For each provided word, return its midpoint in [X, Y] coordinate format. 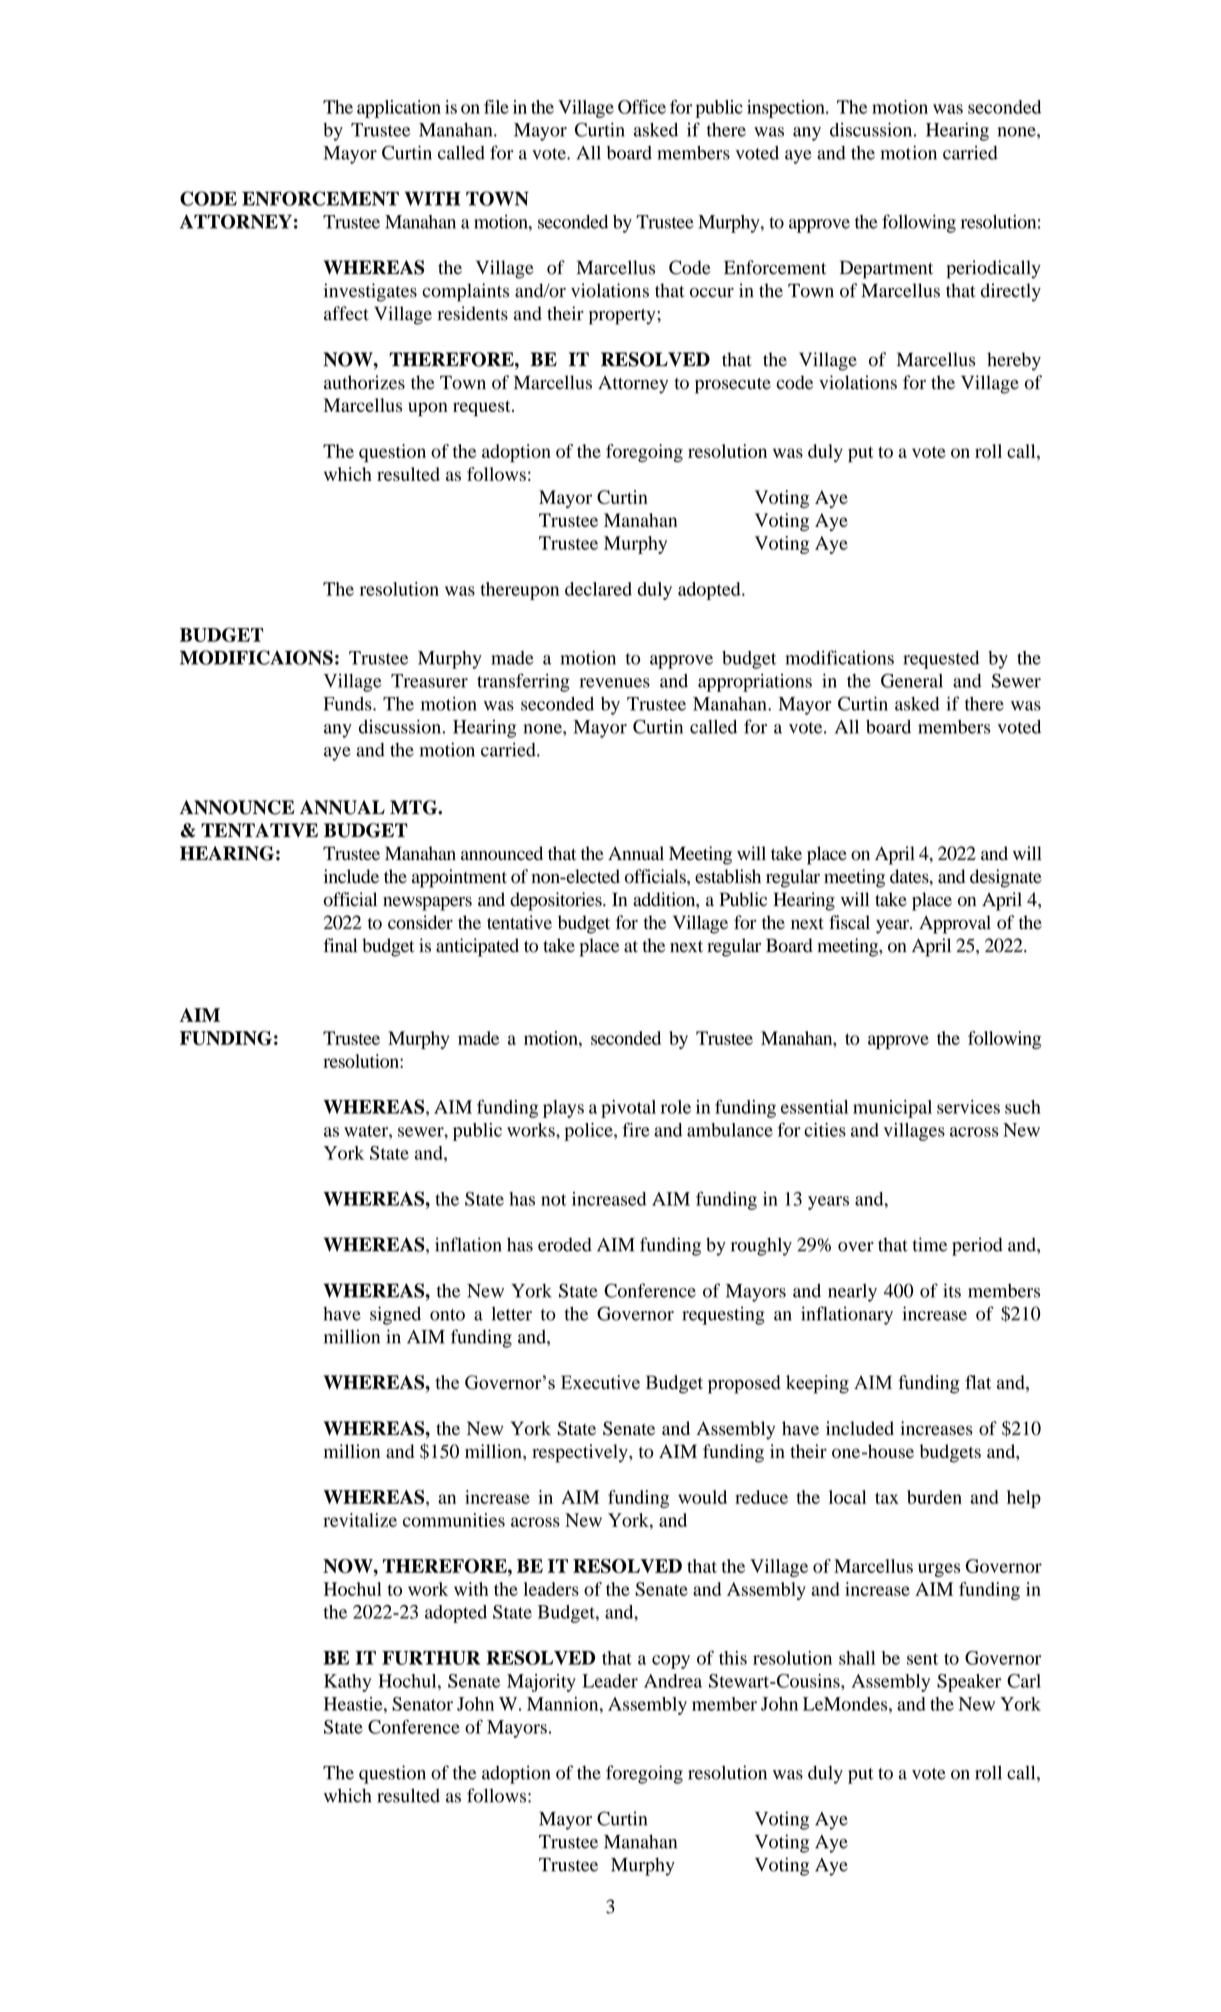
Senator [422, 1704]
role [676, 1107]
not [554, 1200]
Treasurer [429, 681]
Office [642, 107]
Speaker [969, 1683]
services [968, 1107]
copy [671, 1662]
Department [886, 269]
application [399, 109]
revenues [615, 683]
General [912, 680]
